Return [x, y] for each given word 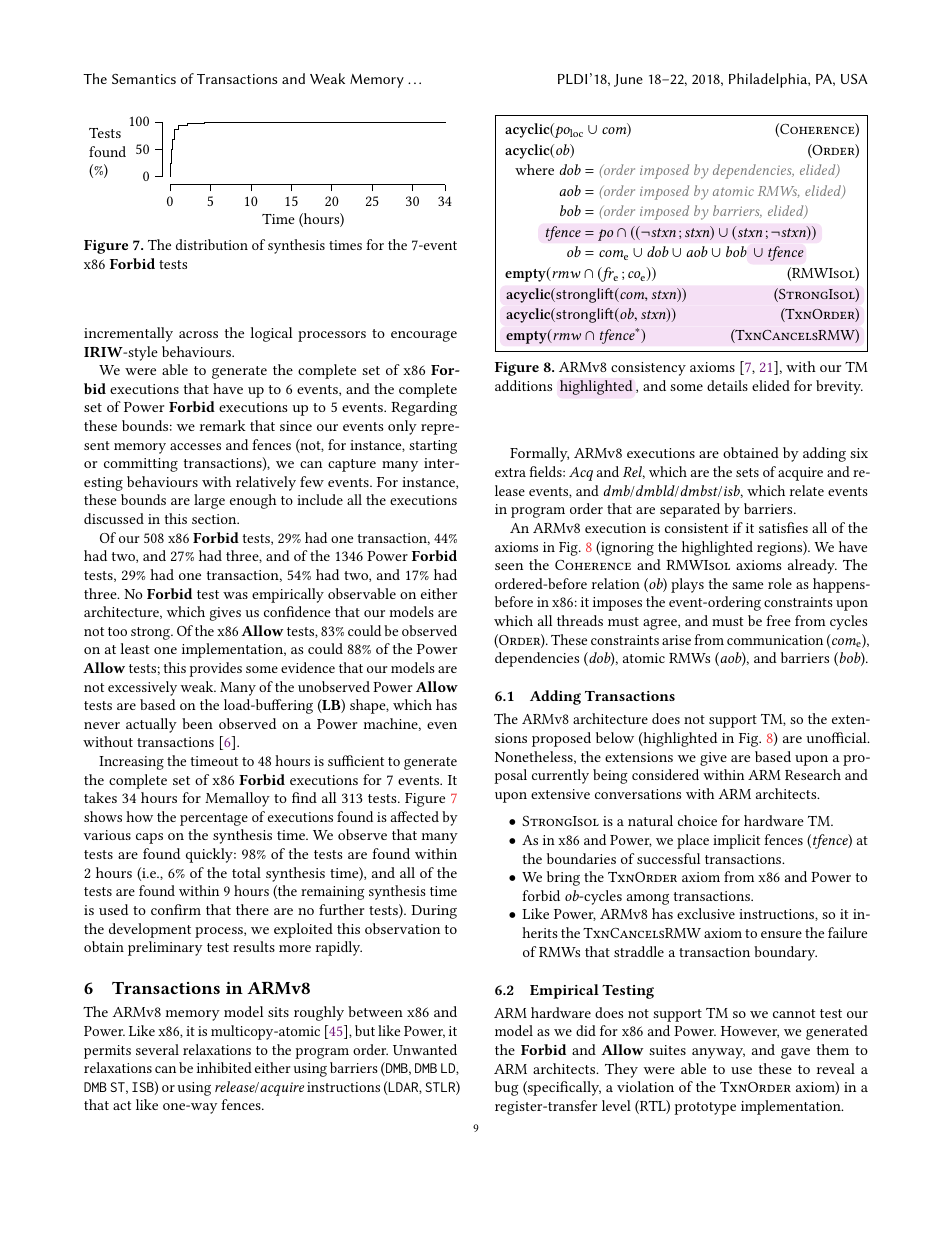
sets [747, 472]
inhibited [224, 1067]
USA [854, 79]
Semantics [144, 79]
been [197, 723]
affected [415, 816]
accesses [195, 446]
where [534, 169]
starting [433, 447]
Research [813, 774]
